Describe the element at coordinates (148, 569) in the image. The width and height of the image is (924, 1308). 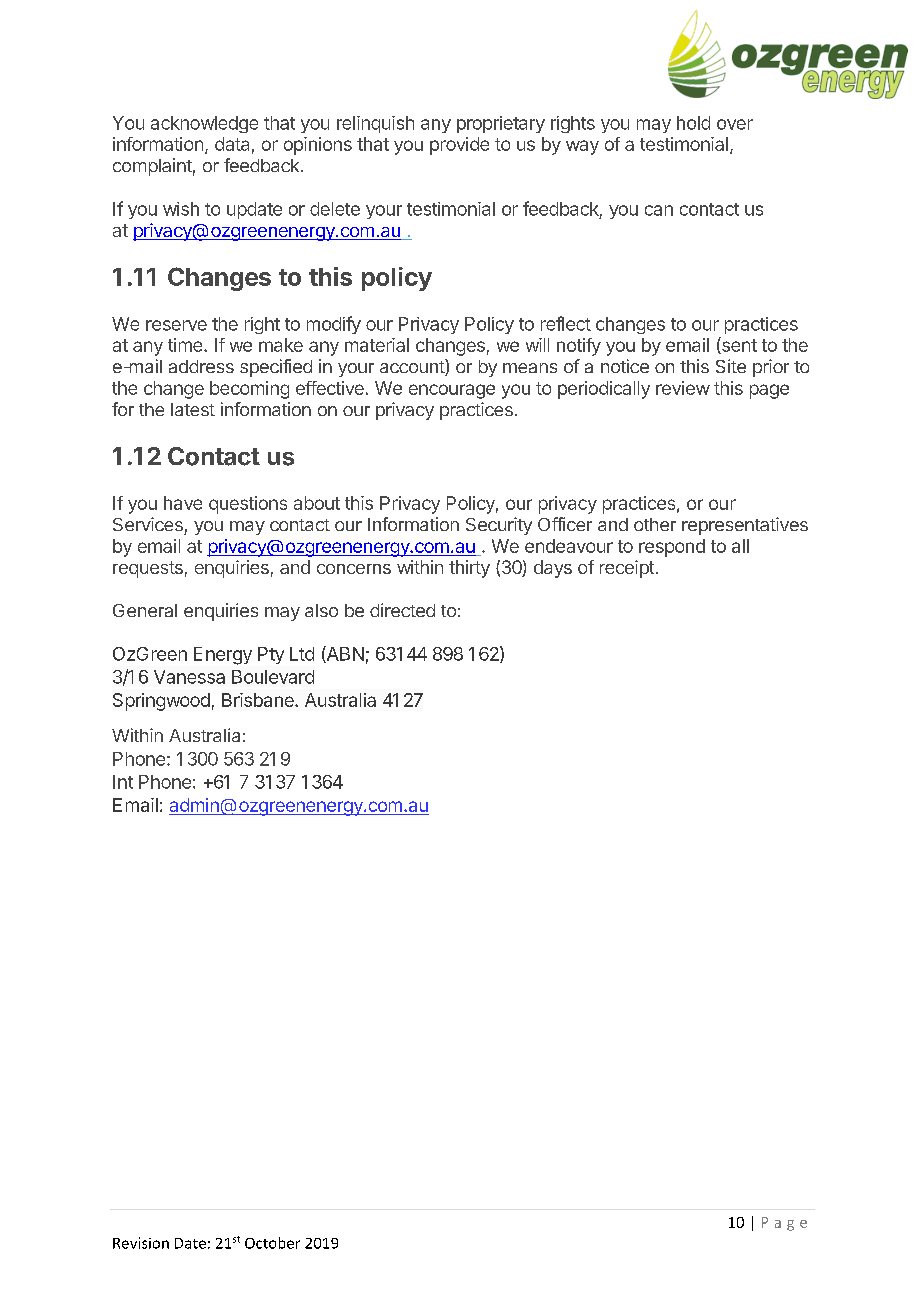
I see `requests` at that location.
